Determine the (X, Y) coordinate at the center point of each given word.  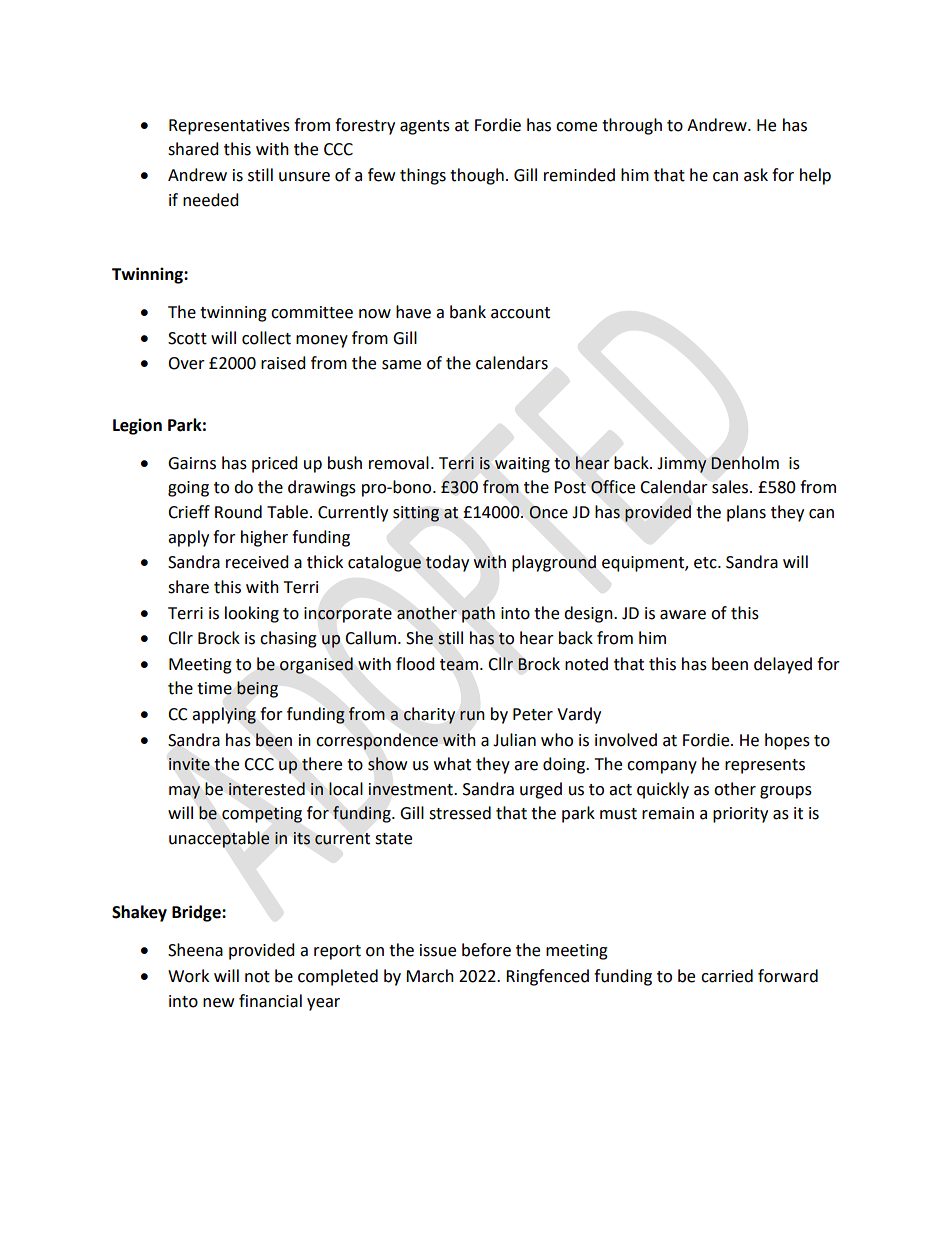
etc (706, 563)
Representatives (229, 127)
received (257, 562)
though (477, 176)
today (447, 563)
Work (188, 976)
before (486, 950)
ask (756, 175)
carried (727, 976)
